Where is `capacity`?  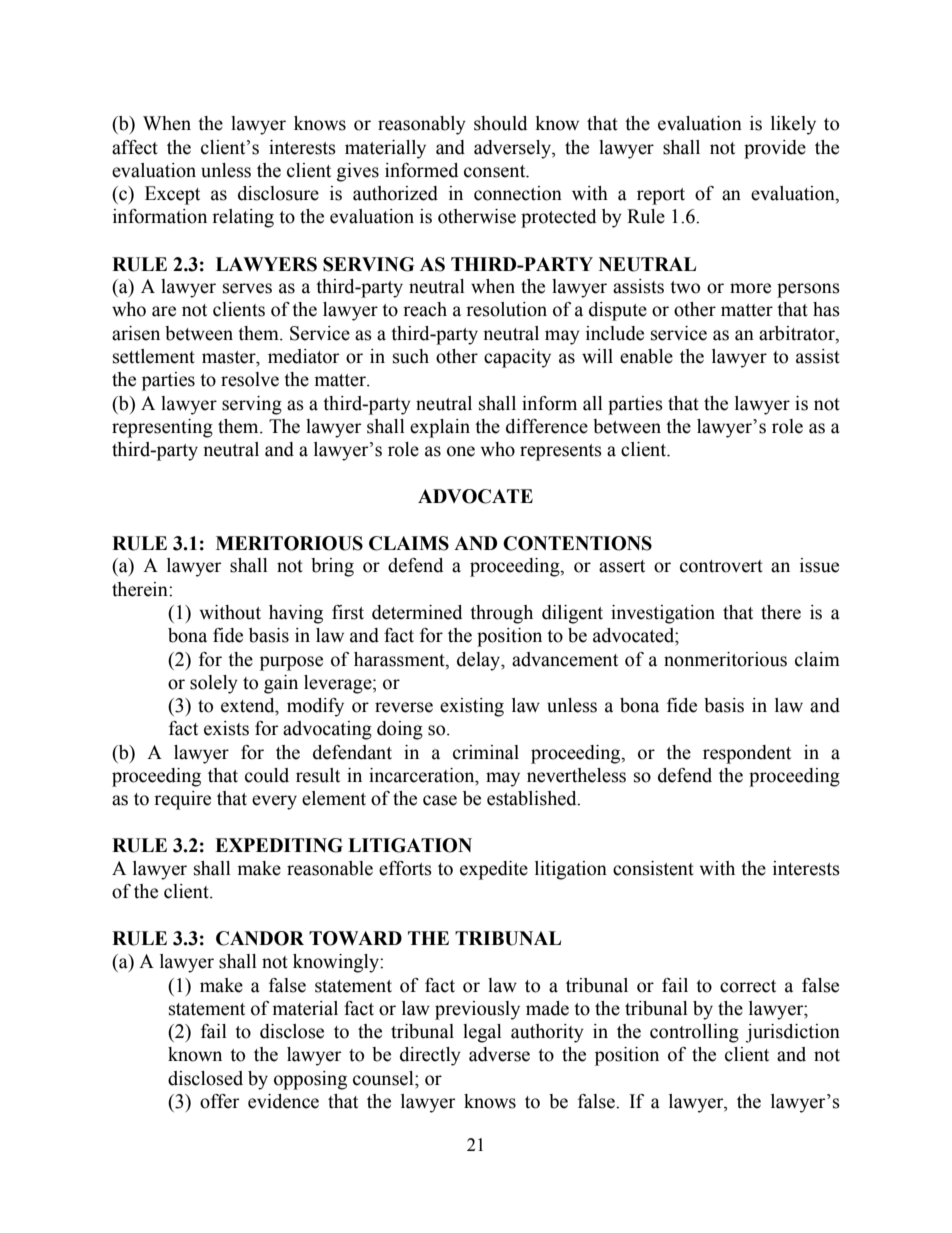 capacity is located at coordinates (517, 358).
